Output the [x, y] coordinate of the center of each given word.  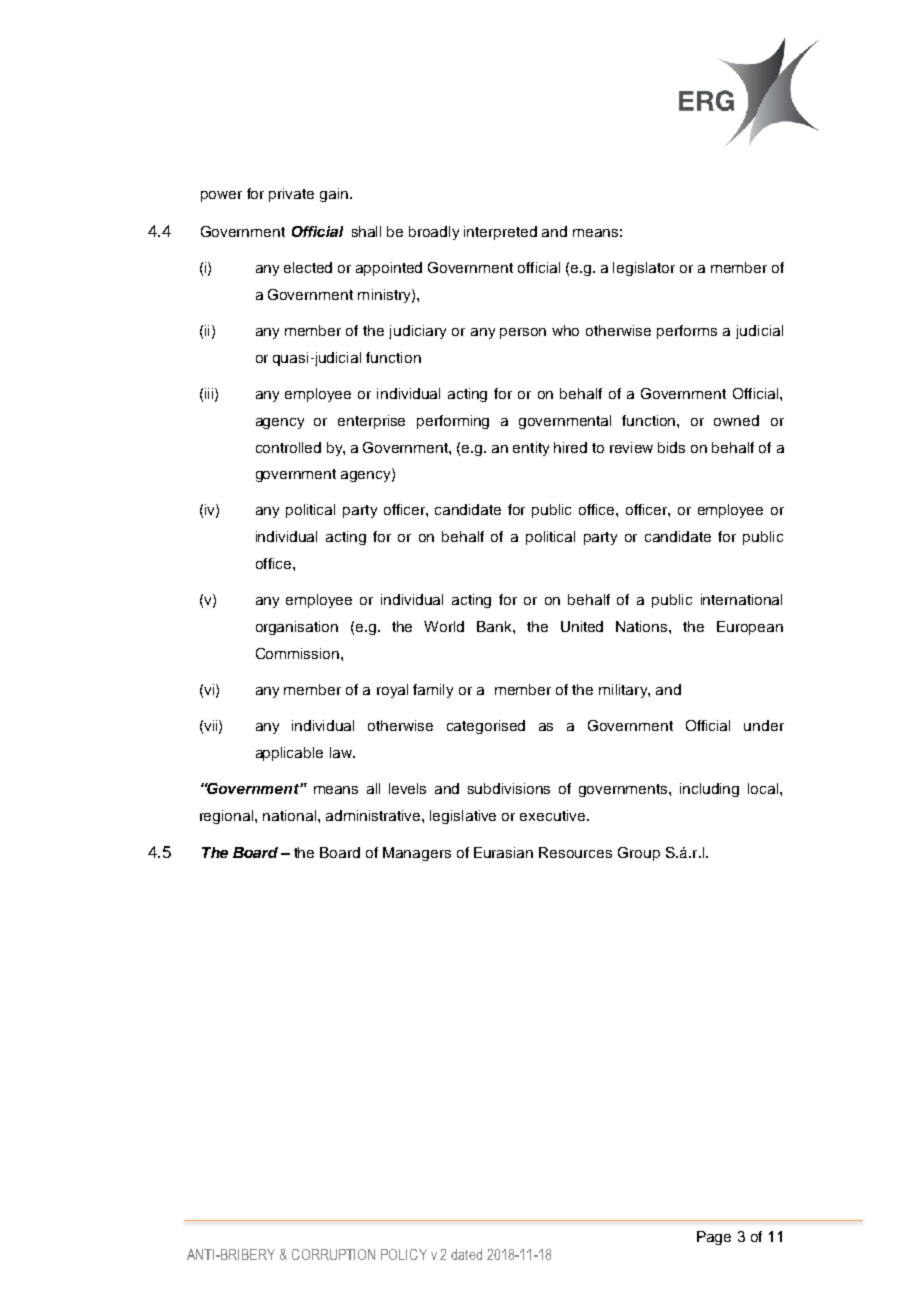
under [764, 725]
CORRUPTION [333, 1254]
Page [714, 1238]
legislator [644, 269]
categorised [486, 727]
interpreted [500, 233]
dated [466, 1254]
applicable [289, 754]
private [291, 195]
